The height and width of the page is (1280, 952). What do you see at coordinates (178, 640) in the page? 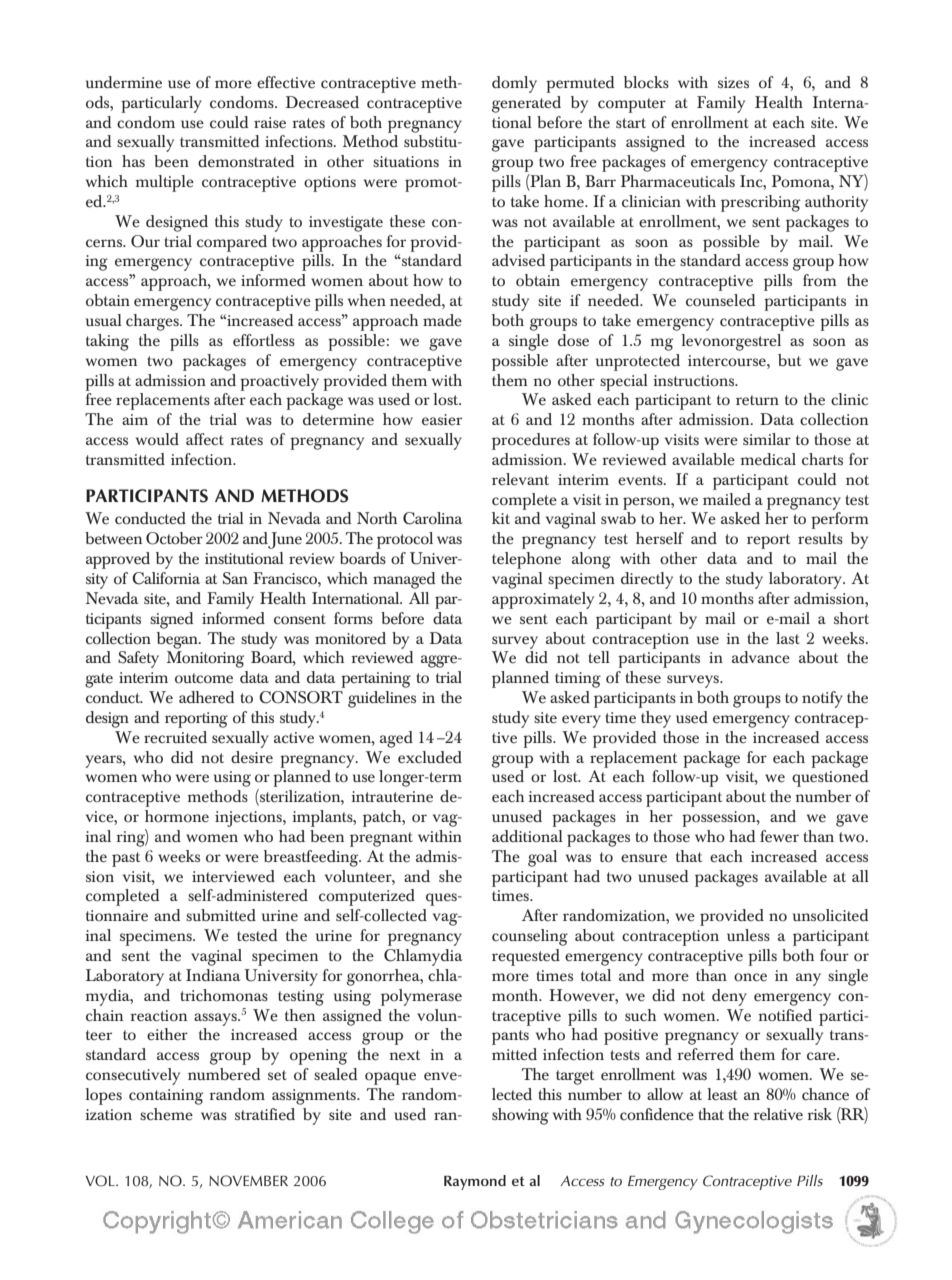
I see `began` at bounding box center [178, 640].
